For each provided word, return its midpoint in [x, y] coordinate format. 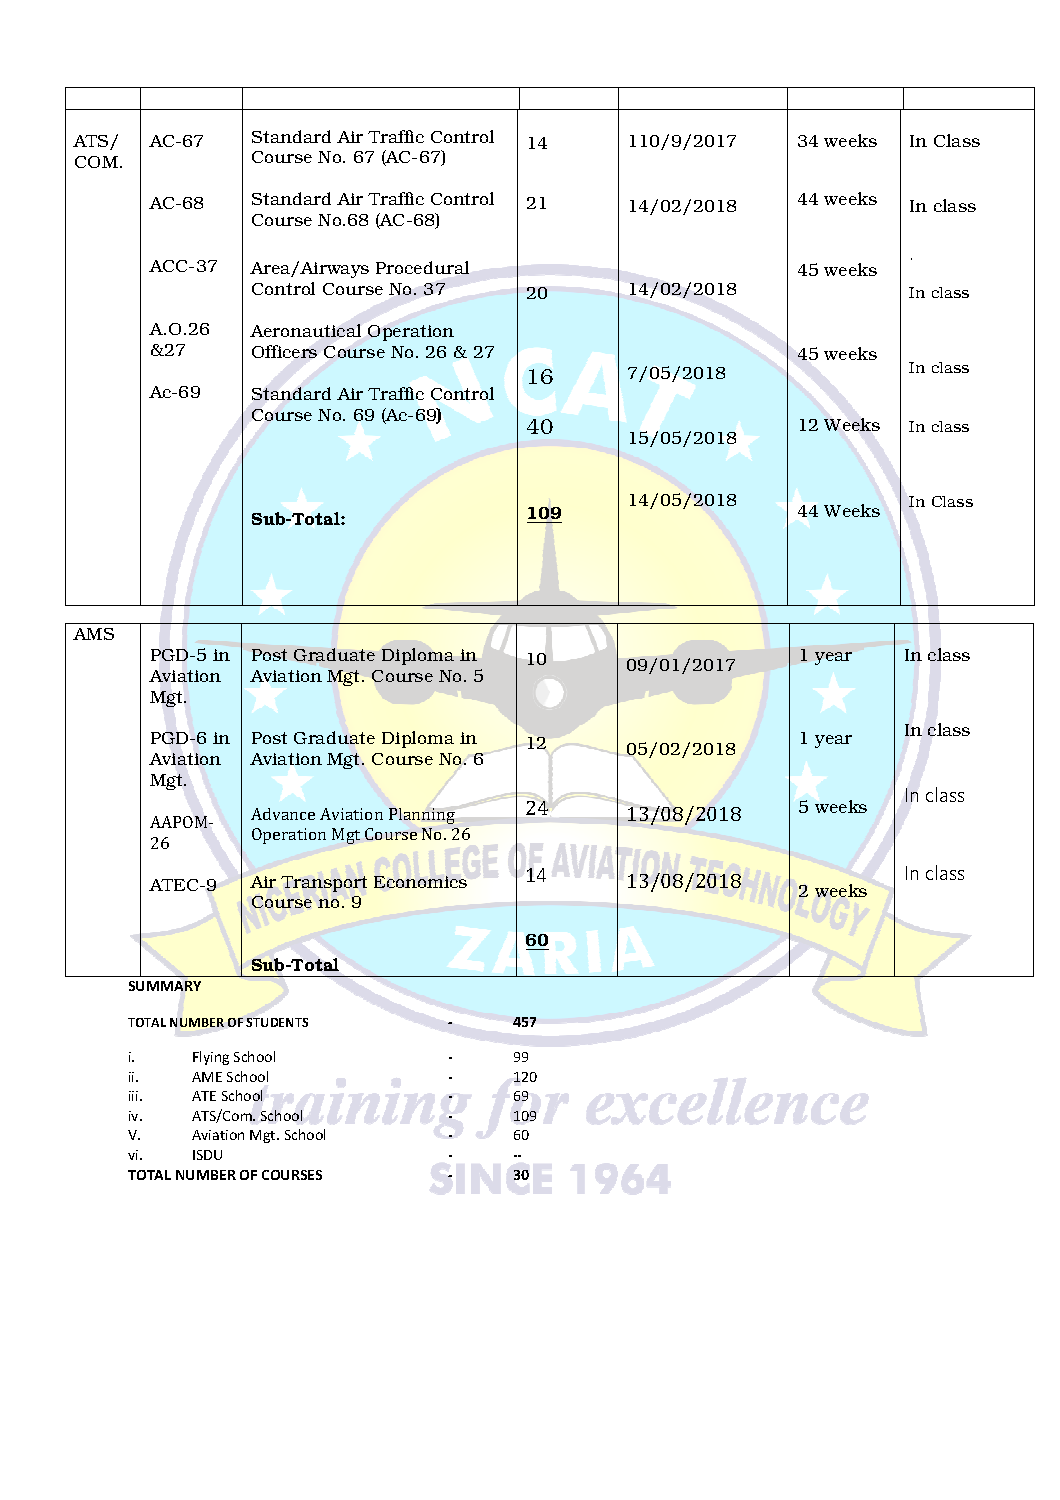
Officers [284, 351]
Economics [420, 882]
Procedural [422, 267]
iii [135, 1096]
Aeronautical [305, 330]
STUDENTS [277, 1022]
